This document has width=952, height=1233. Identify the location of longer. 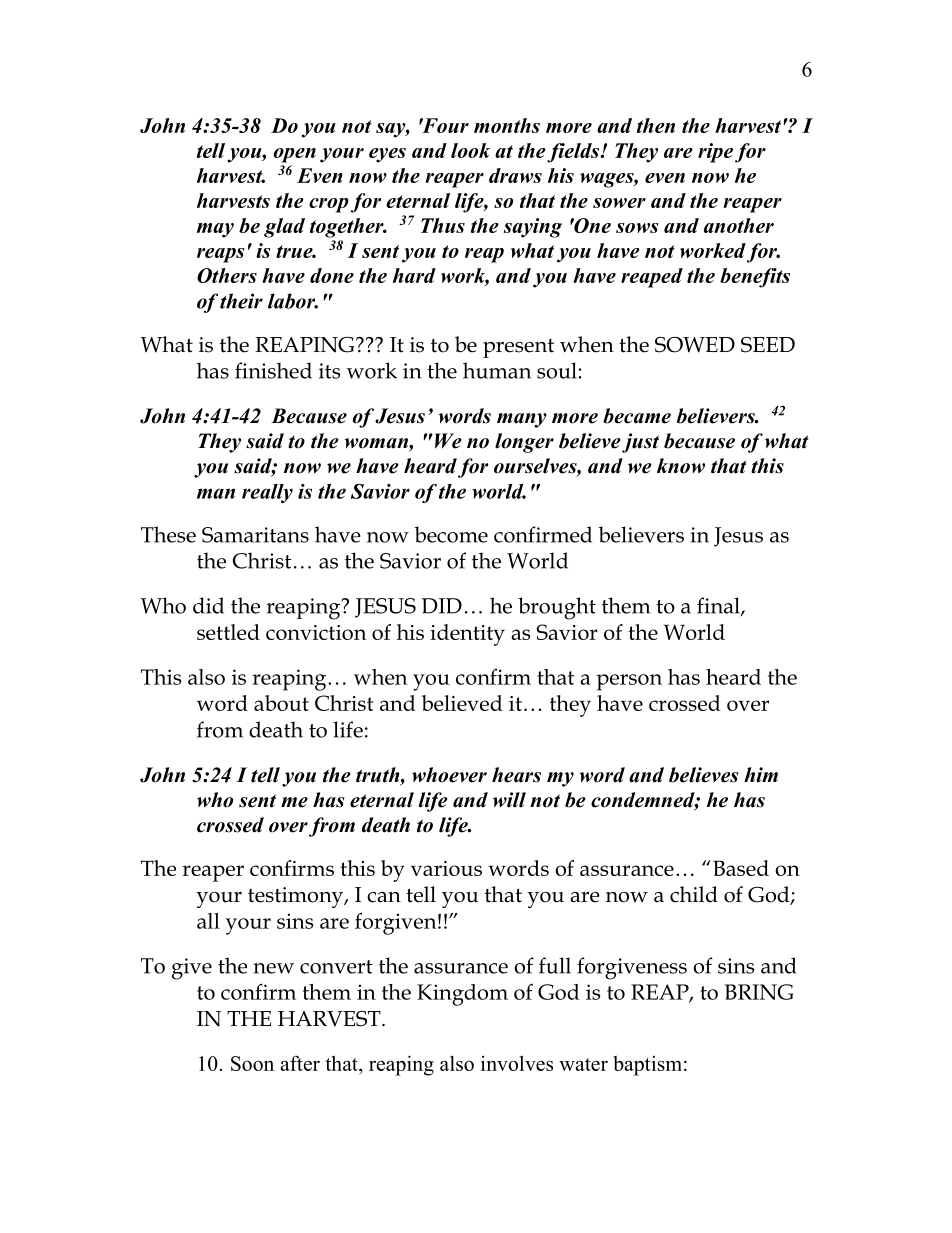
(524, 443).
